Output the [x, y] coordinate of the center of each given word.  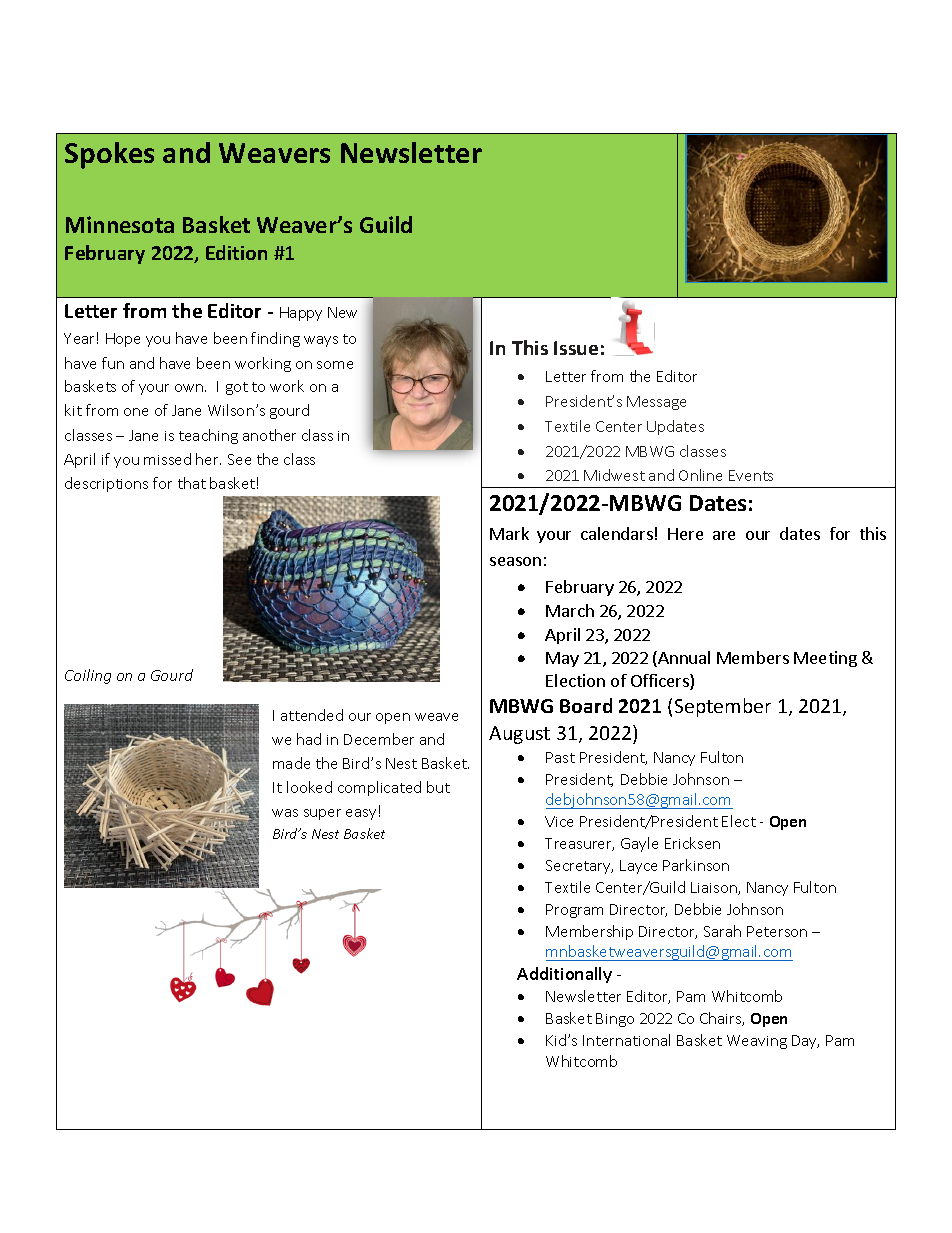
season [515, 561]
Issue [576, 348]
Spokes [109, 155]
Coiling [88, 676]
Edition [236, 252]
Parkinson [696, 865]
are [724, 535]
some [335, 365]
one [136, 412]
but [438, 787]
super [322, 814]
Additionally [564, 975]
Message [656, 403]
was [285, 813]
